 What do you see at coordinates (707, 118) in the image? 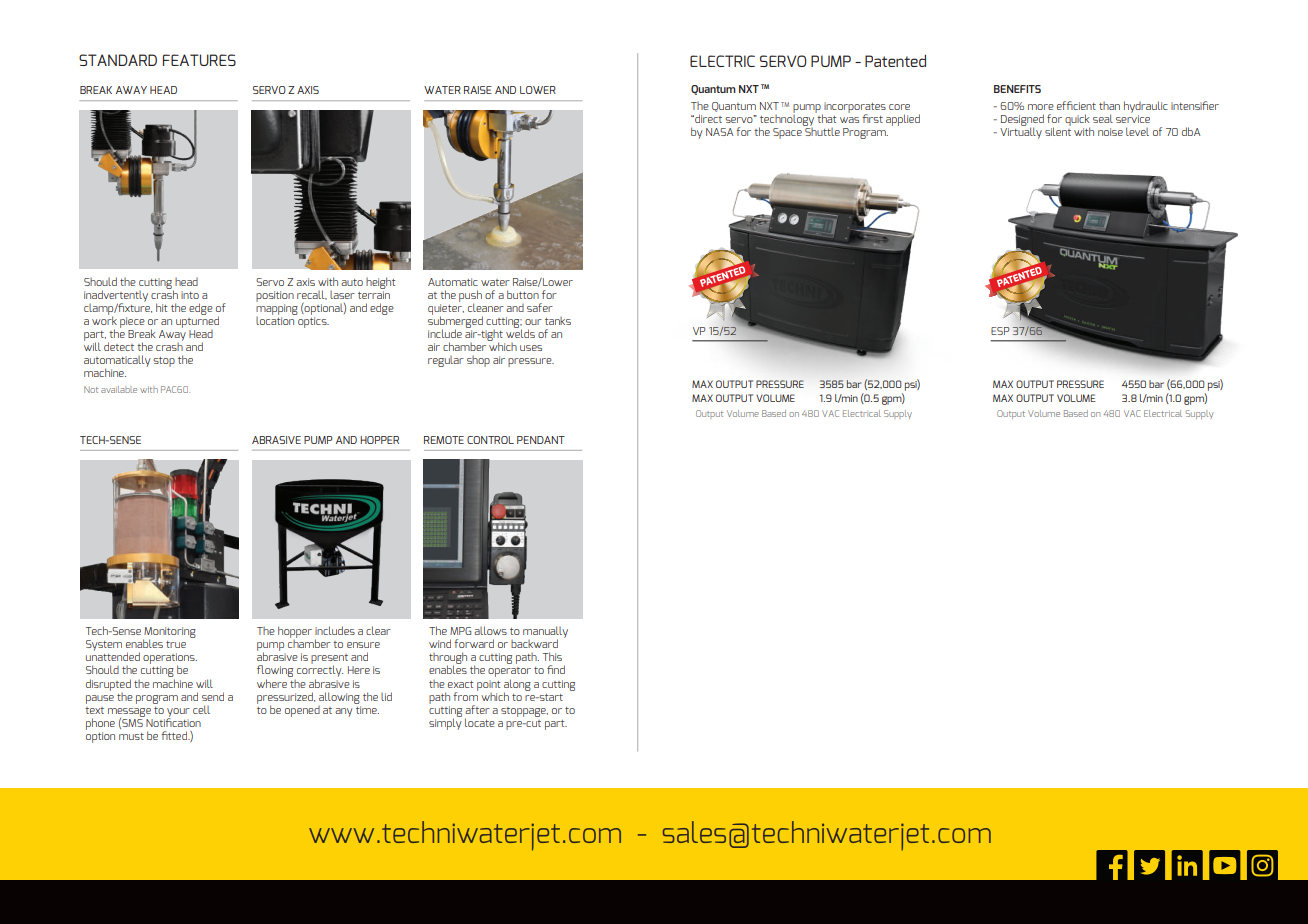
I see `direct` at bounding box center [707, 118].
